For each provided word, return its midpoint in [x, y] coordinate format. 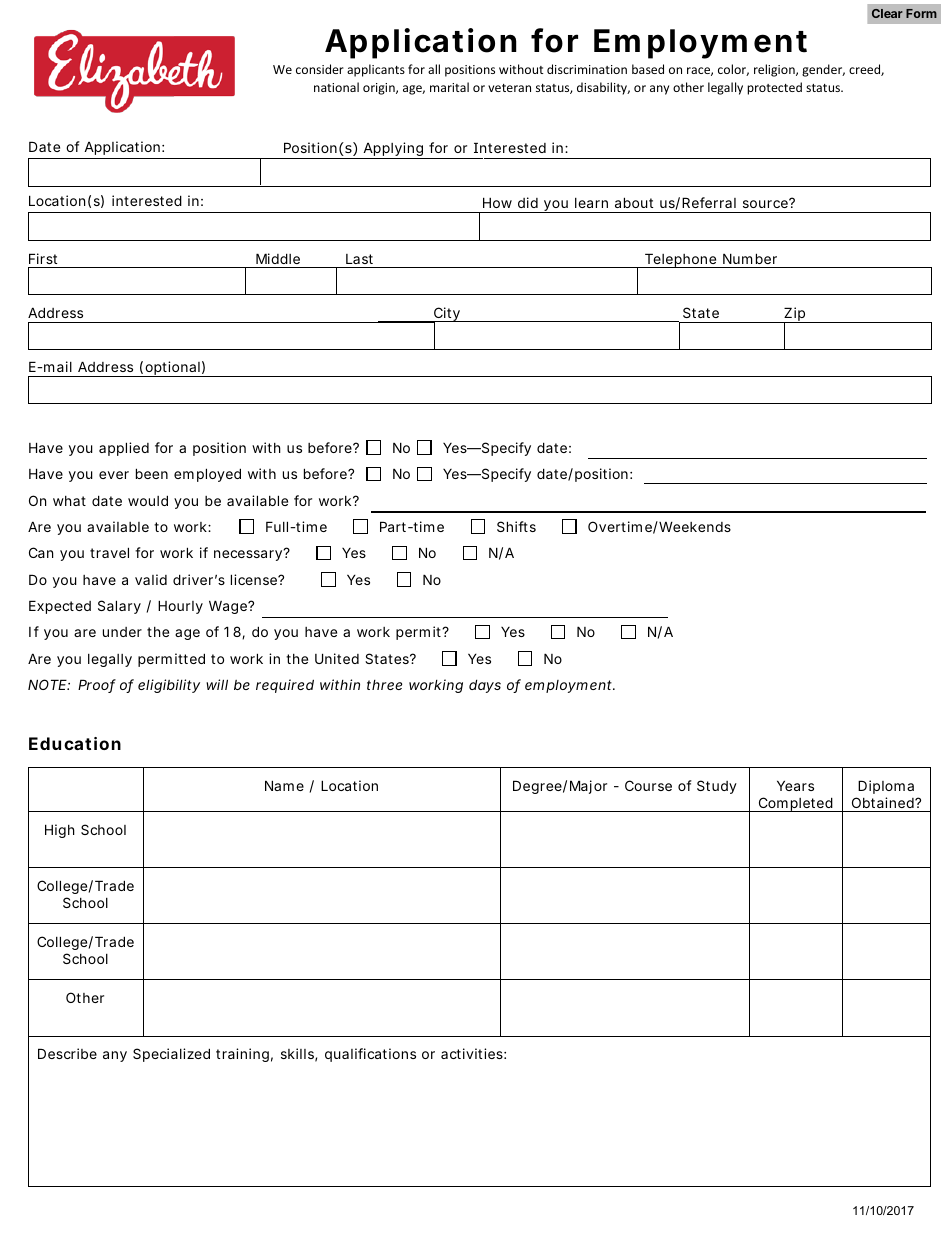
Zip [794, 315]
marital [449, 87]
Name [284, 785]
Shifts [516, 526]
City [447, 315]
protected [774, 88]
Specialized [171, 1055]
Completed [795, 804]
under [122, 632]
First [43, 258]
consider [320, 69]
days [485, 686]
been [152, 473]
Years [795, 785]
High [60, 831]
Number [750, 258]
